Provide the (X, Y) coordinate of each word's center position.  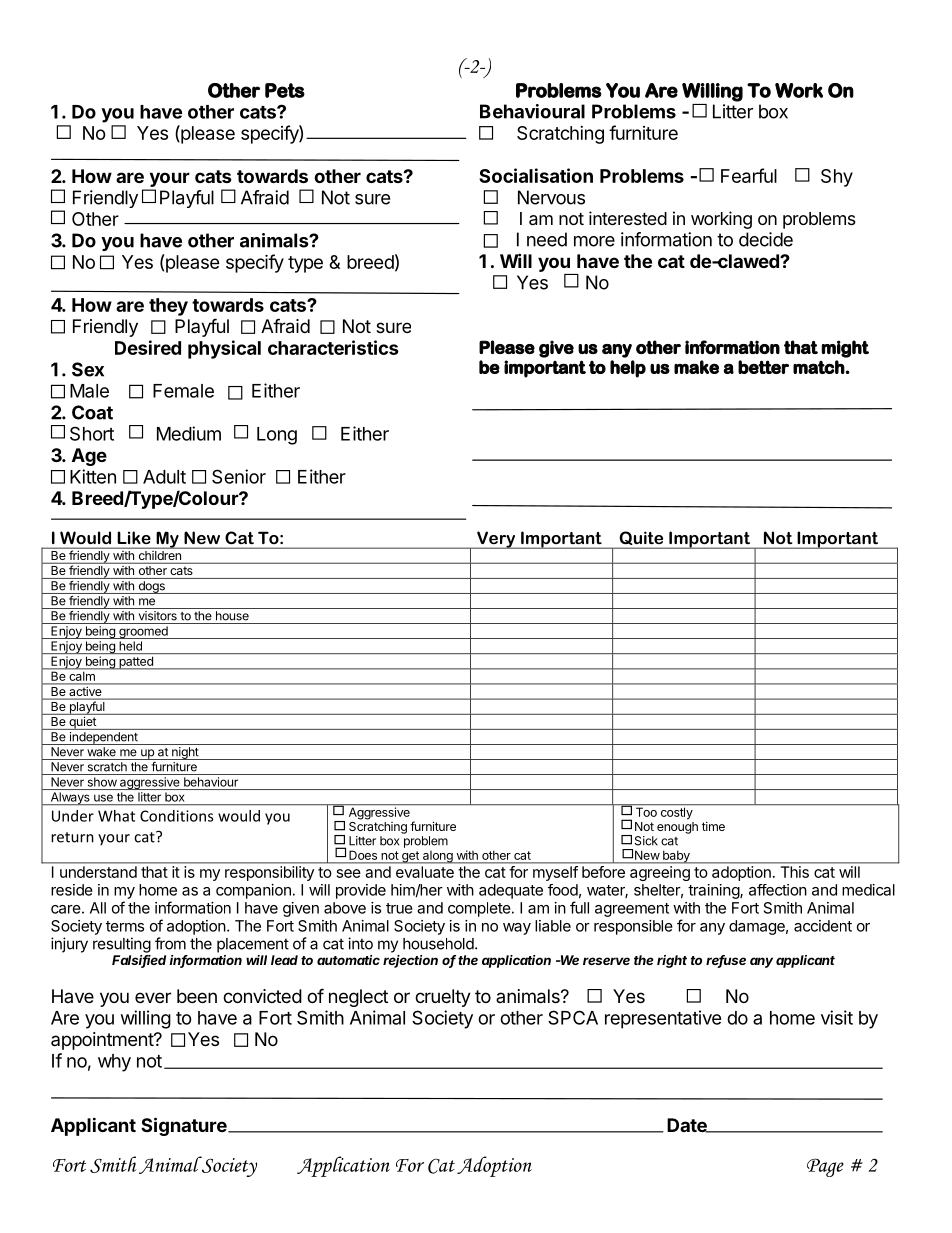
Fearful (749, 175)
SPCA (573, 1017)
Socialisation (536, 175)
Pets (285, 90)
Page (825, 1167)
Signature (185, 1126)
